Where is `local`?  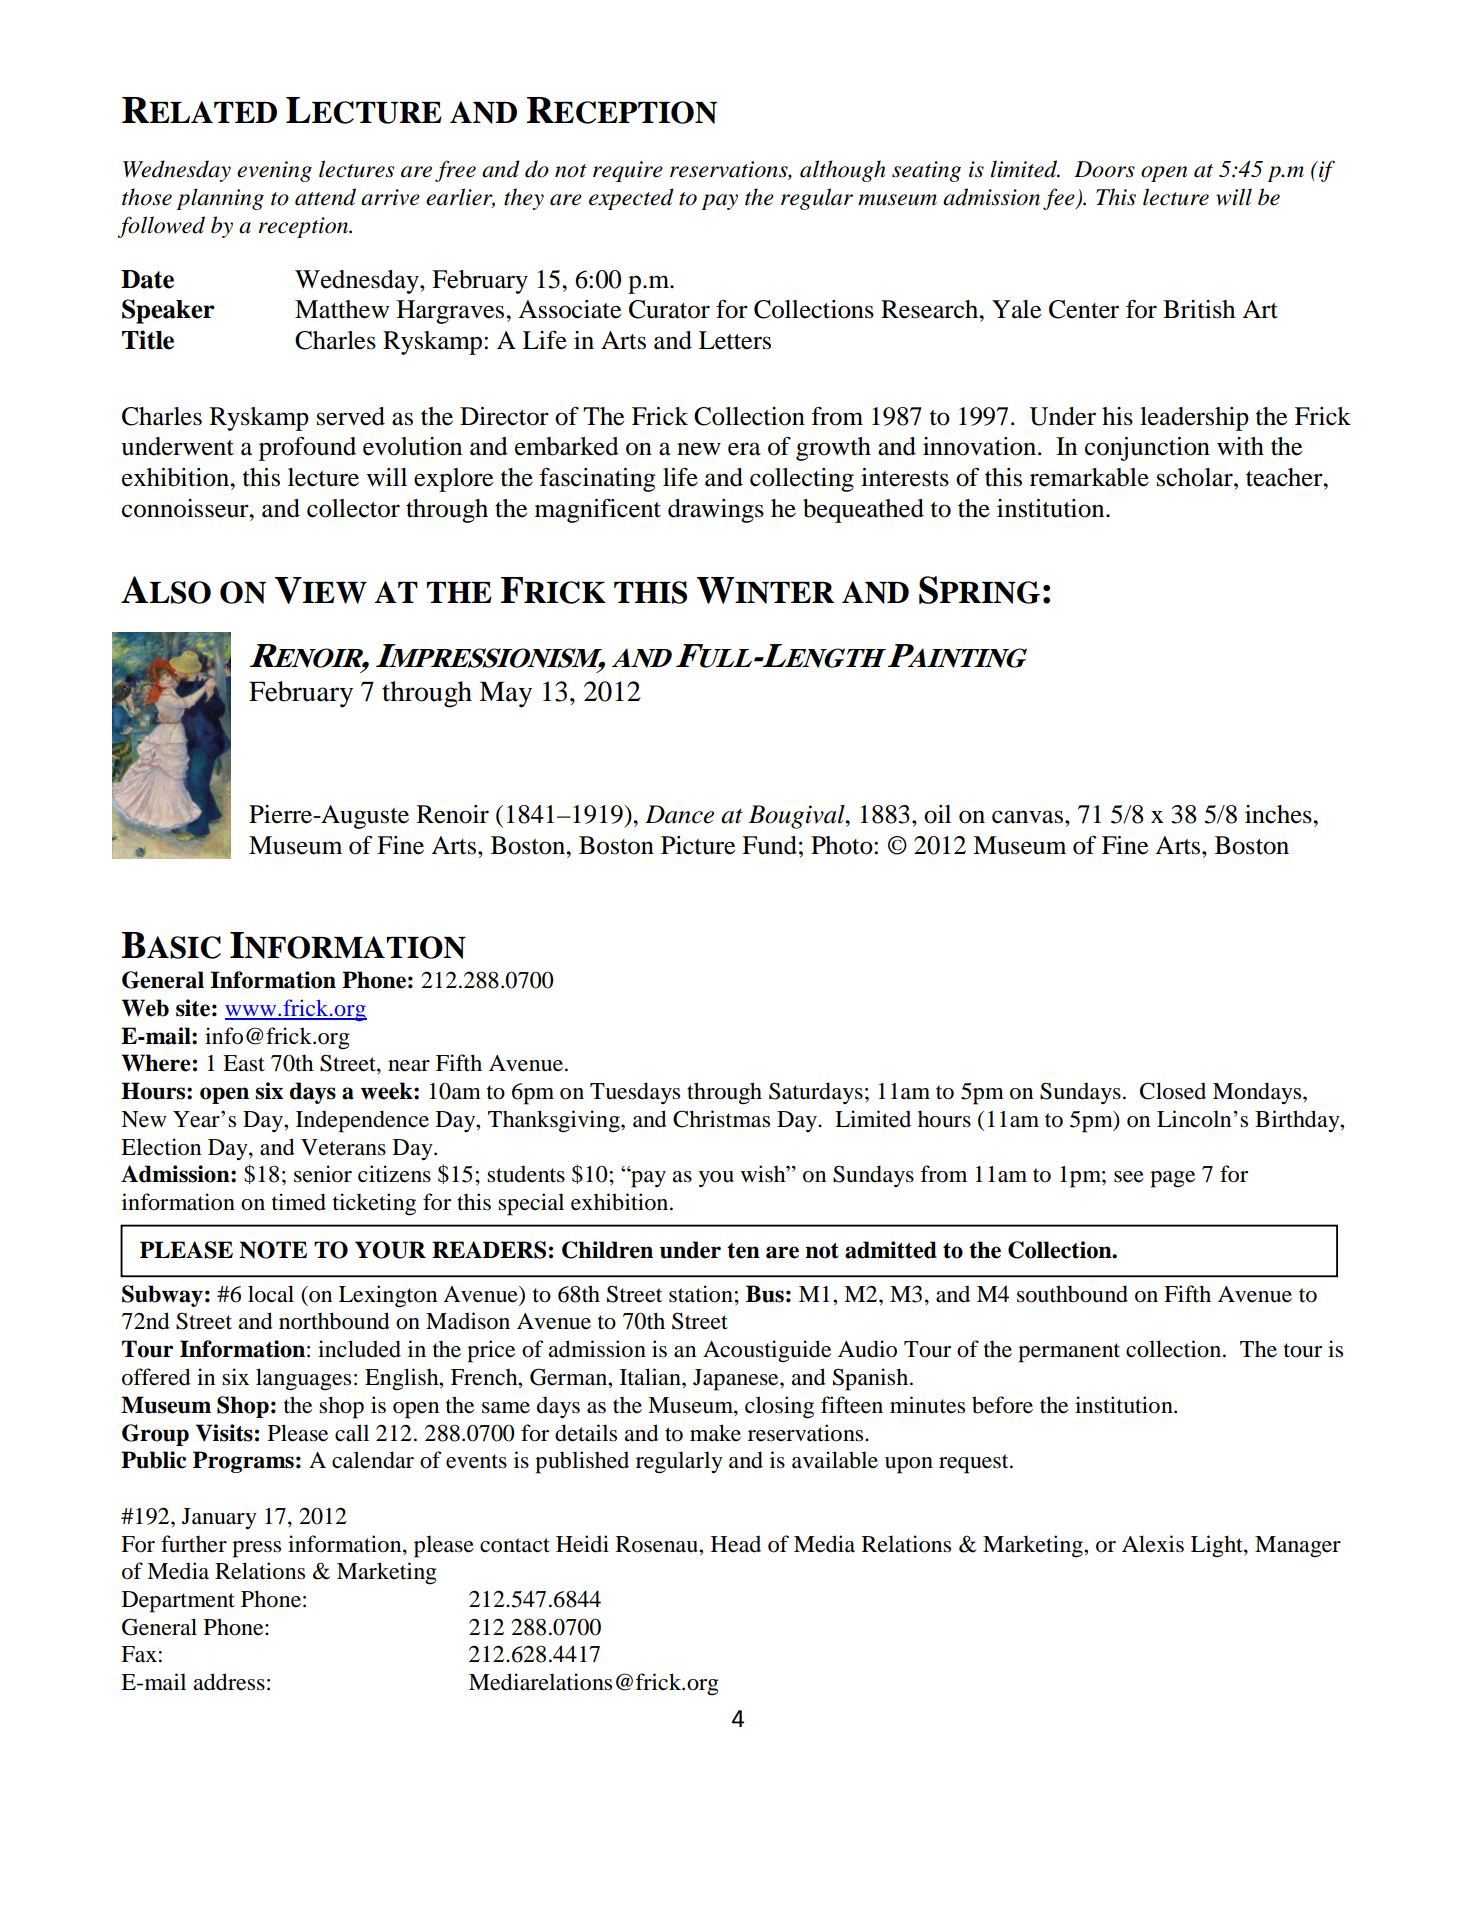
local is located at coordinates (271, 1294).
